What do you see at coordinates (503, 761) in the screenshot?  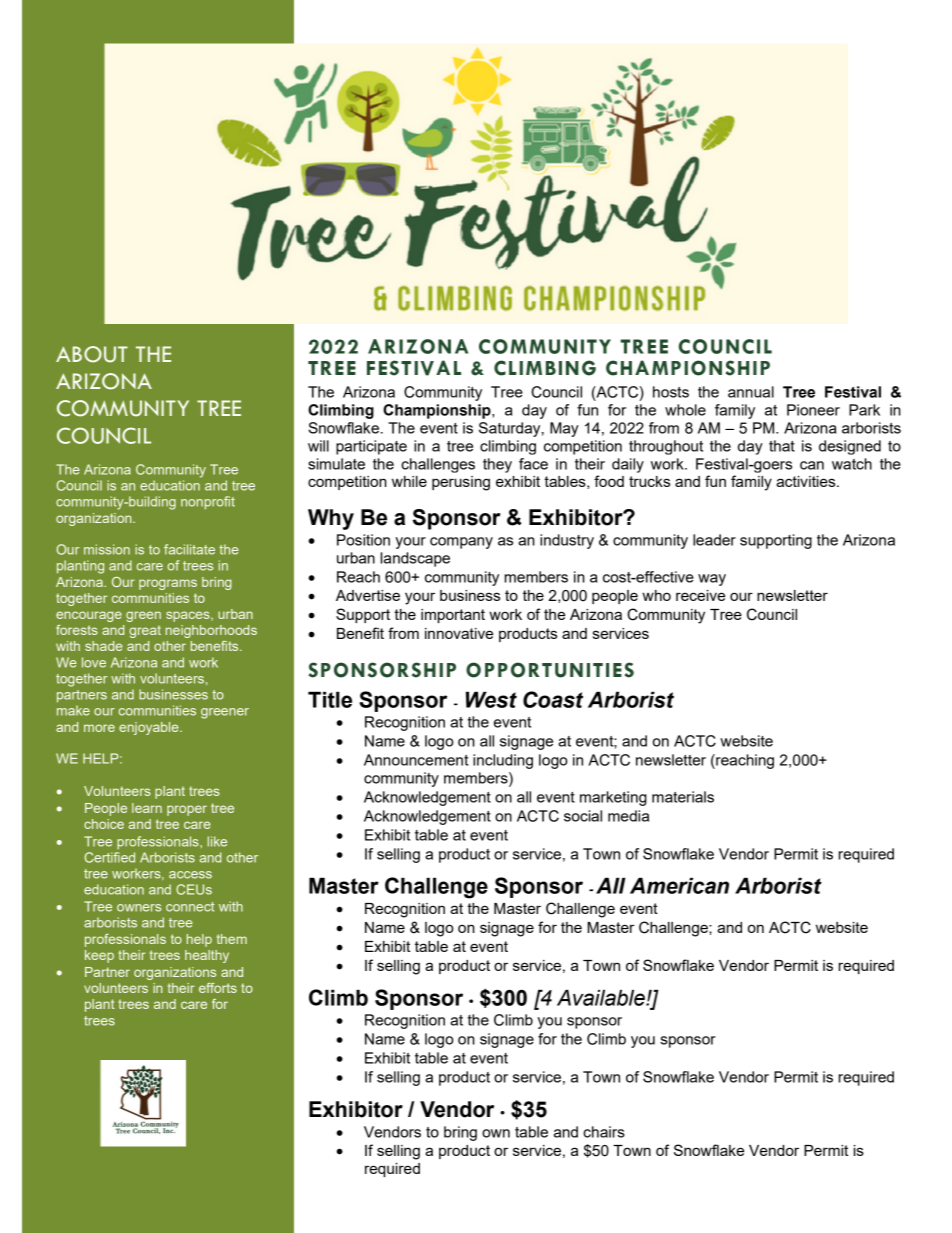 I see `including` at bounding box center [503, 761].
